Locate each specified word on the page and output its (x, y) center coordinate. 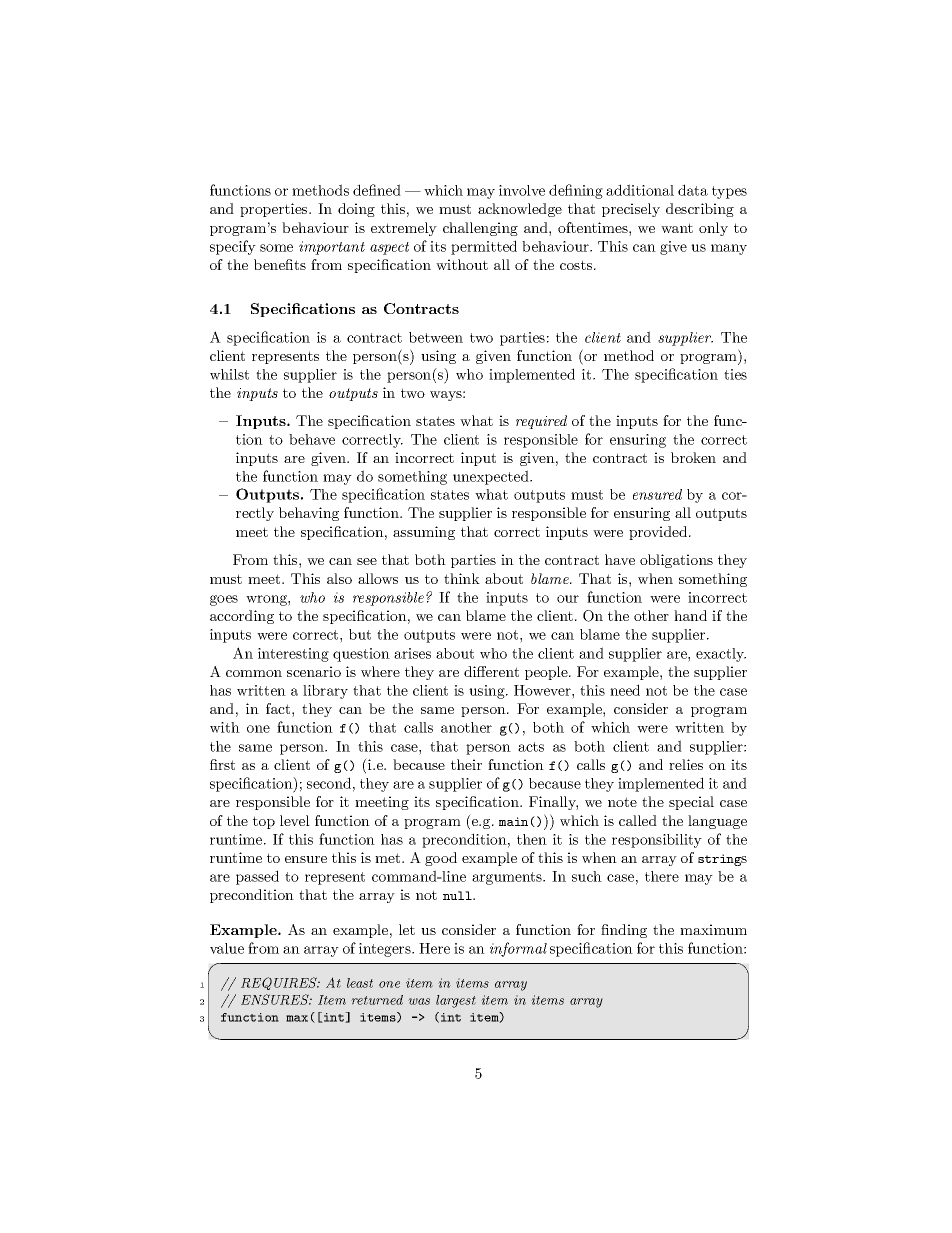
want (677, 228)
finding (624, 931)
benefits (280, 264)
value (227, 948)
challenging (480, 229)
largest (456, 1001)
